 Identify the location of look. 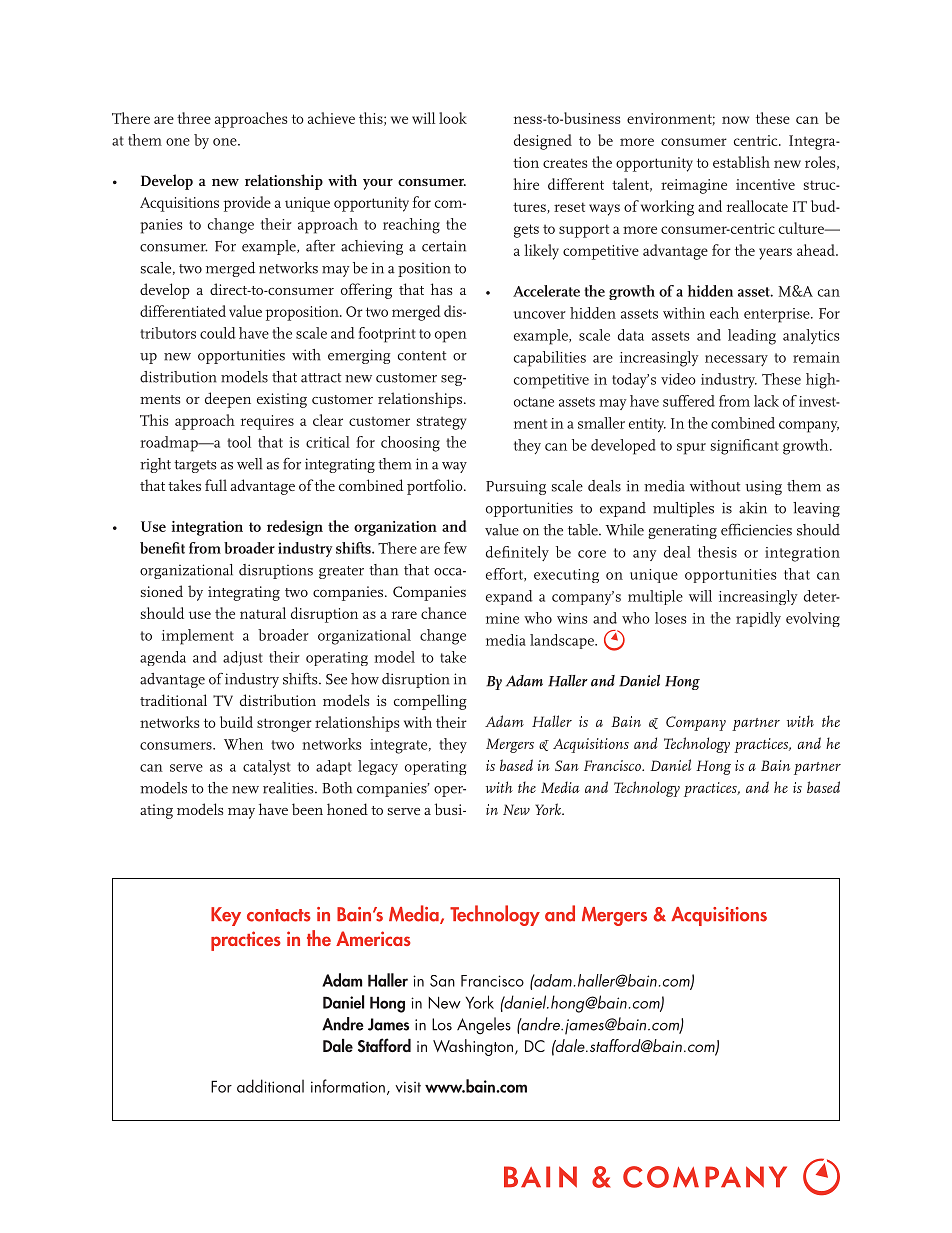
(453, 118).
